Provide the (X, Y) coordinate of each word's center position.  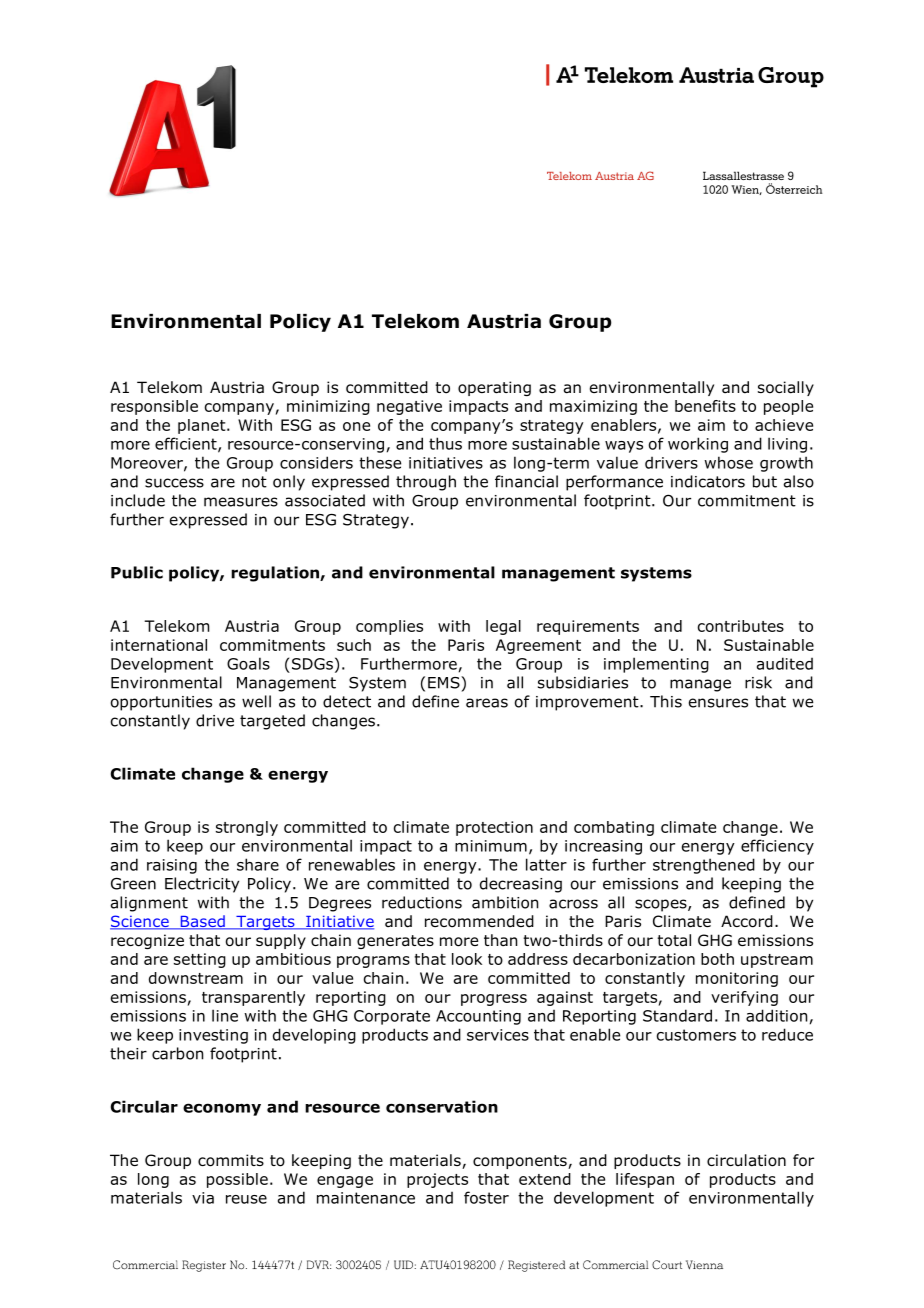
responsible (154, 407)
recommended (479, 921)
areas (487, 703)
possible (237, 1180)
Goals (248, 663)
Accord (747, 921)
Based (202, 922)
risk (758, 682)
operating (494, 388)
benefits (705, 406)
